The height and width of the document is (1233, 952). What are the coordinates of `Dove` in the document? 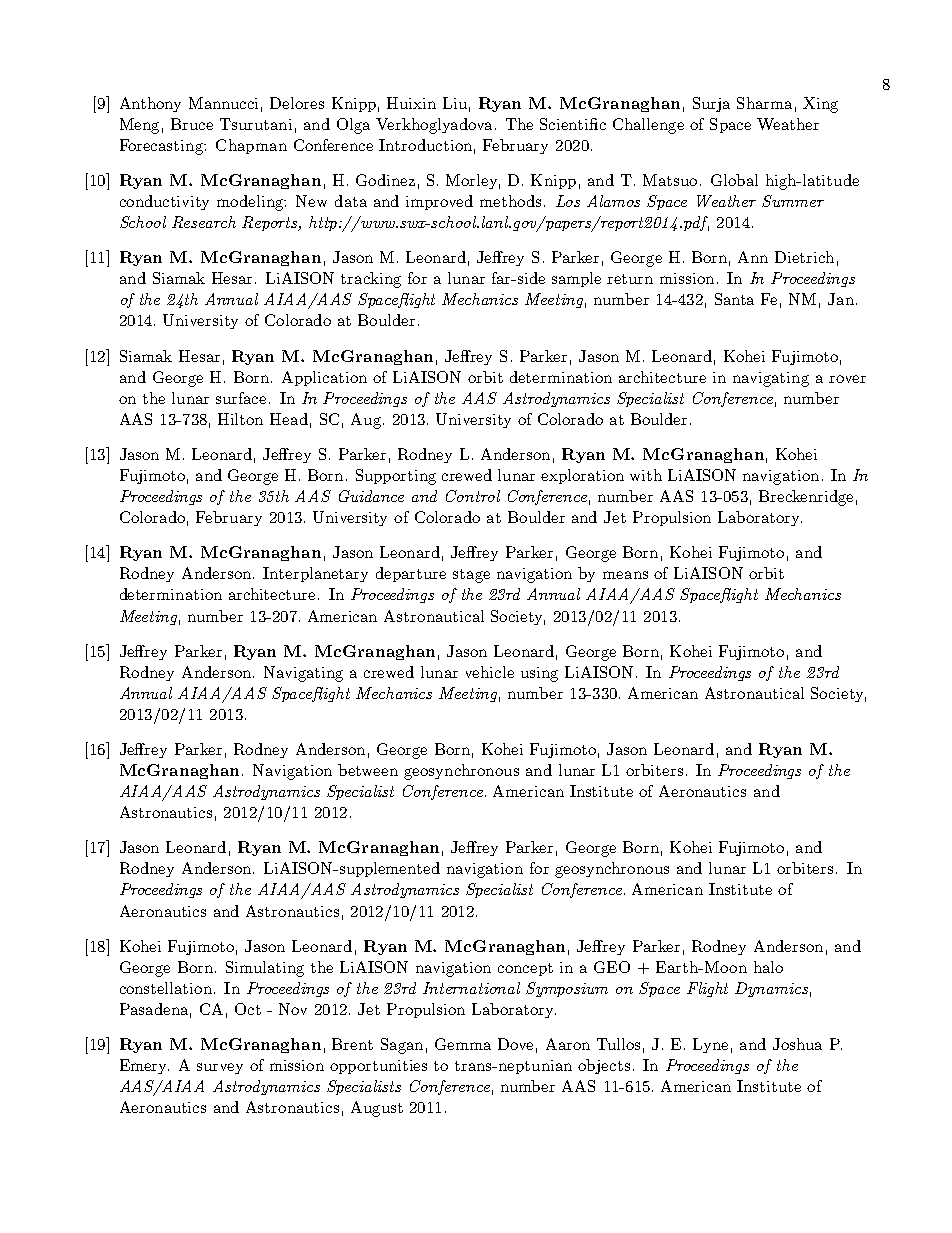 It's located at (515, 1044).
